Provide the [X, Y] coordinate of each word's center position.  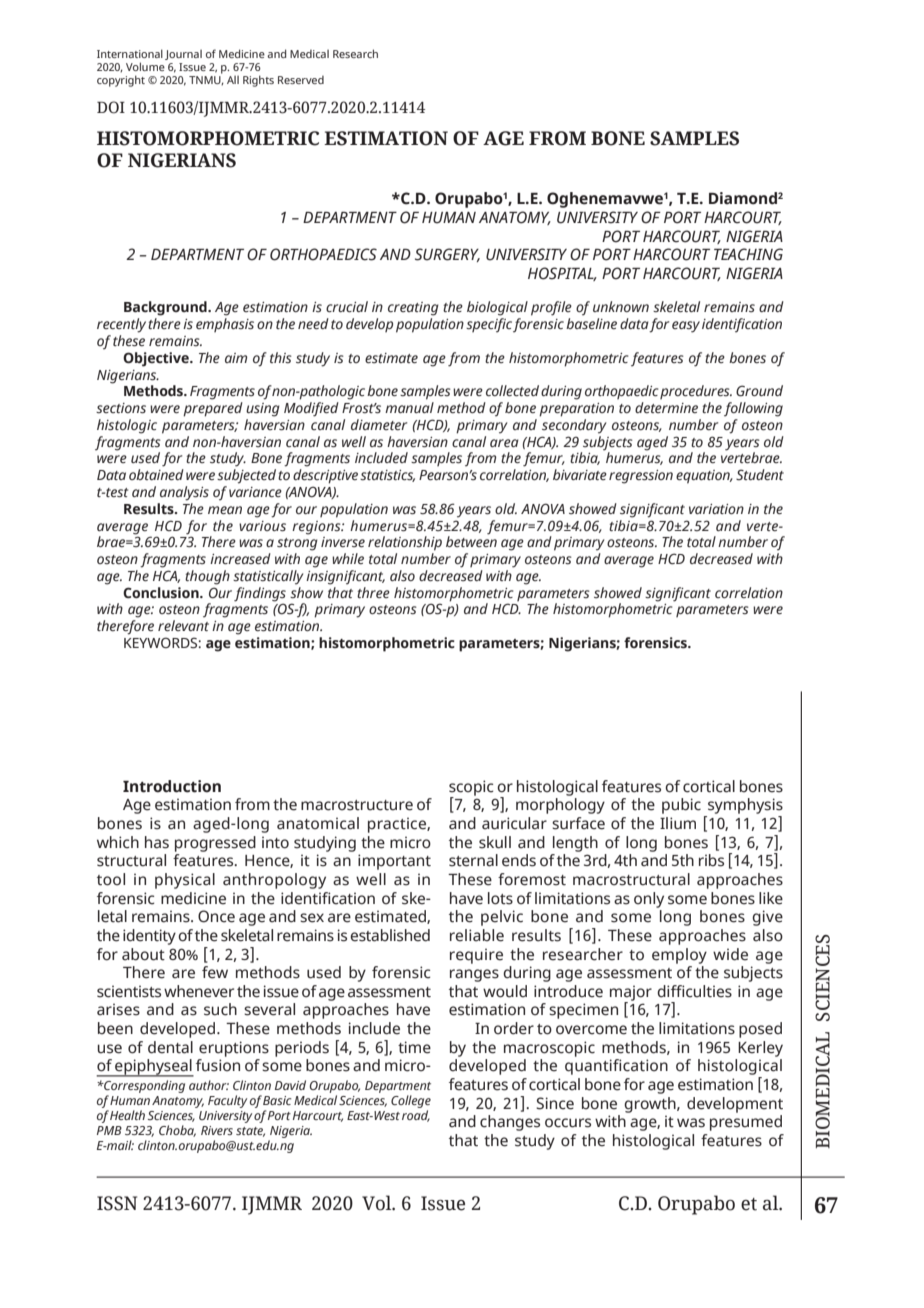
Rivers [217, 1130]
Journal [183, 55]
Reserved [301, 80]
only [649, 900]
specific [489, 325]
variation [716, 509]
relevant [183, 626]
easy [686, 327]
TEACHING [748, 254]
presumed [746, 1123]
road [416, 1116]
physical [185, 881]
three [373, 592]
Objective [157, 359]
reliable [477, 935]
